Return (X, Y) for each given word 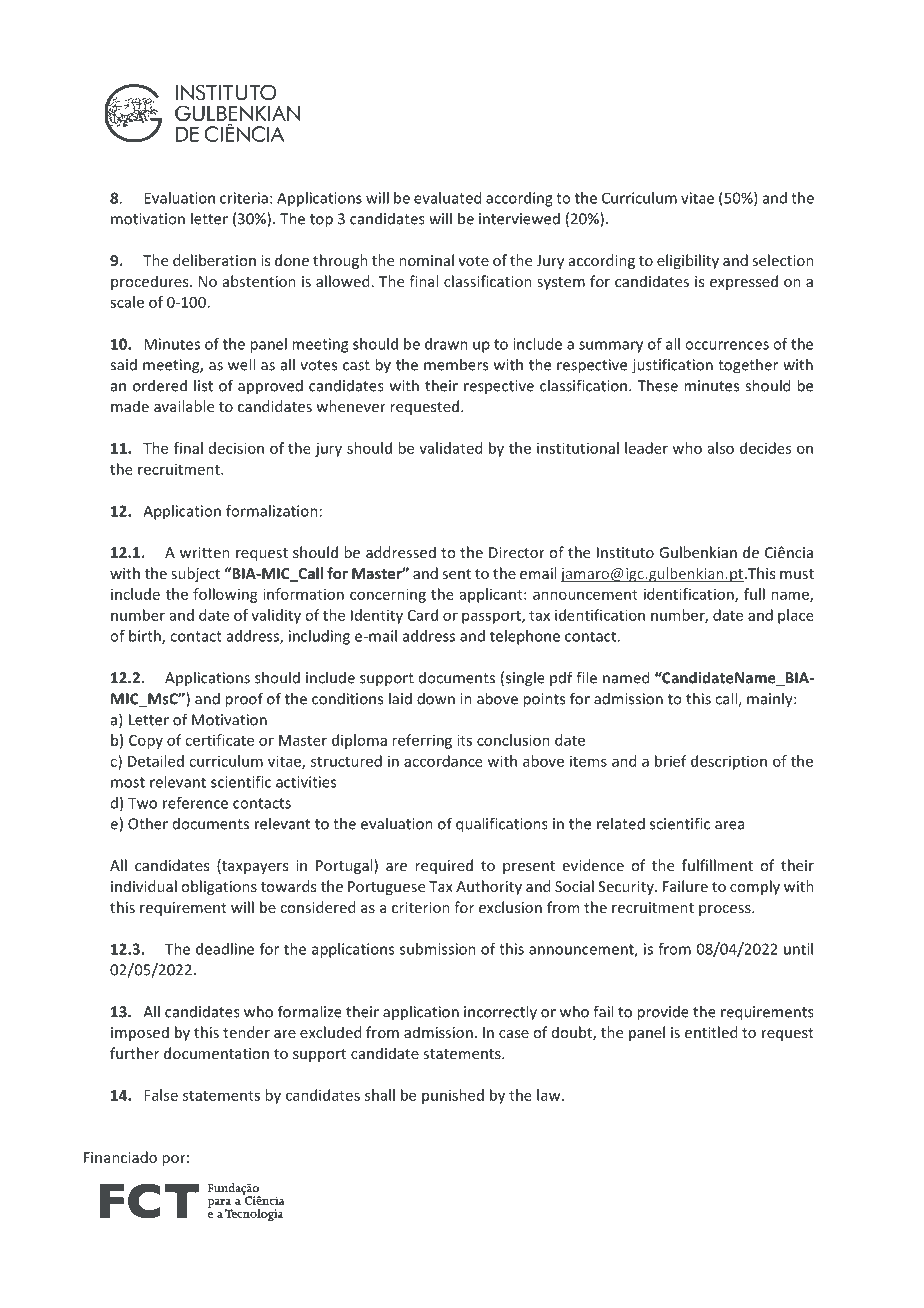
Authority (489, 887)
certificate (219, 740)
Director (517, 552)
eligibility (688, 261)
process (726, 910)
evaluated (447, 198)
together (748, 366)
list (203, 385)
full (754, 594)
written (205, 552)
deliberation (214, 260)
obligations (219, 887)
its (464, 740)
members (456, 364)
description (729, 762)
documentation (216, 1053)
